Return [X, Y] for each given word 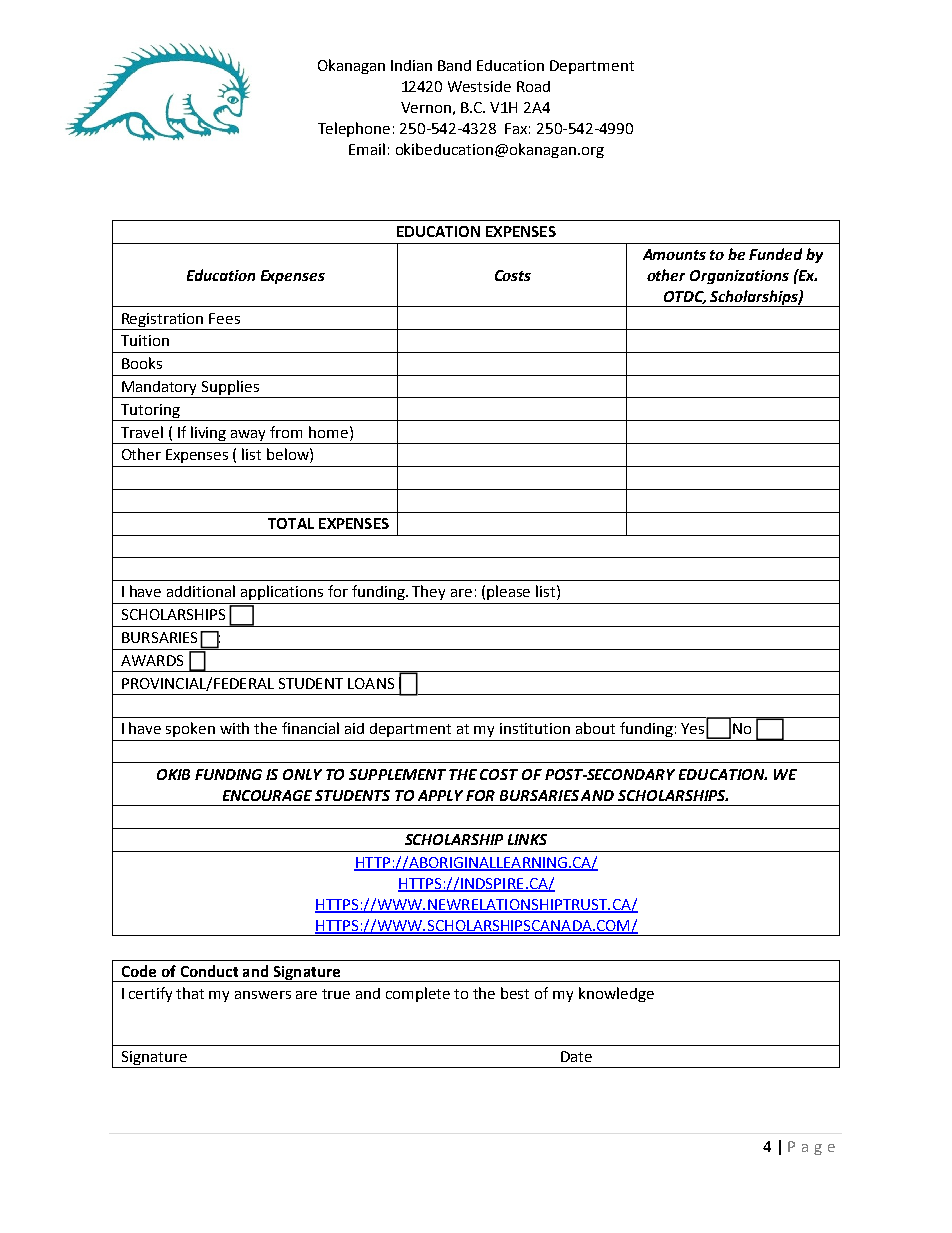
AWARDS [152, 660]
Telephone [354, 129]
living [208, 433]
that [190, 993]
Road [533, 86]
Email [367, 149]
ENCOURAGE [267, 795]
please [508, 592]
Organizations [739, 277]
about [595, 728]
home [328, 432]
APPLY [440, 795]
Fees [224, 318]
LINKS [527, 839]
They [428, 592]
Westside [479, 86]
